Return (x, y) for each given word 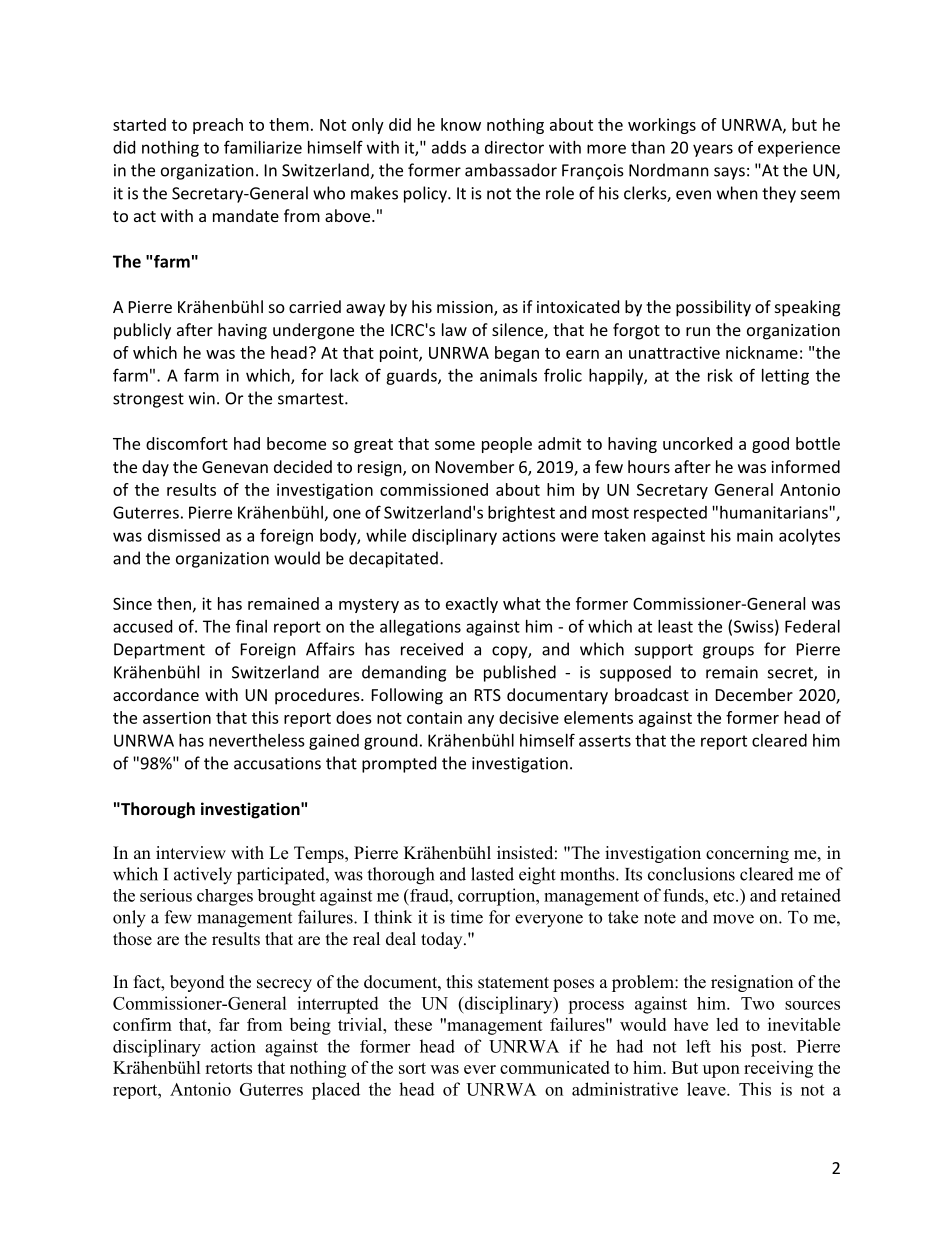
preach (218, 126)
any (481, 721)
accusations (277, 763)
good (770, 445)
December (754, 694)
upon (721, 1071)
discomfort (187, 443)
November (475, 466)
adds (449, 147)
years (713, 150)
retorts (228, 1068)
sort (412, 1068)
